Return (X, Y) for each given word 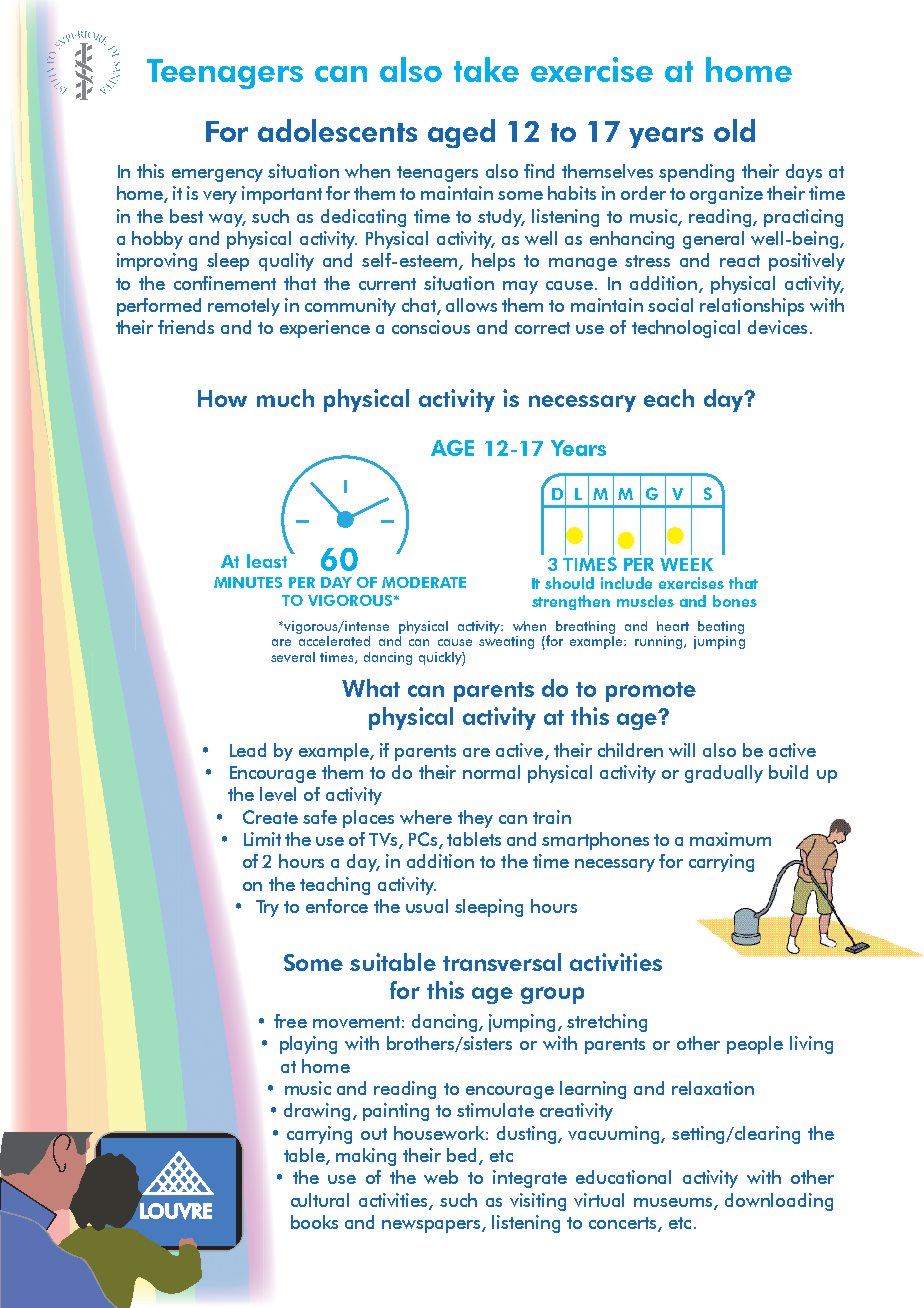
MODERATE (424, 582)
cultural (320, 1200)
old (734, 130)
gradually (724, 774)
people (755, 1045)
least (267, 561)
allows (471, 305)
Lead (248, 750)
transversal (502, 962)
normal (491, 772)
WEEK (686, 564)
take (486, 69)
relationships (752, 307)
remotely (244, 307)
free (290, 1021)
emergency (217, 175)
